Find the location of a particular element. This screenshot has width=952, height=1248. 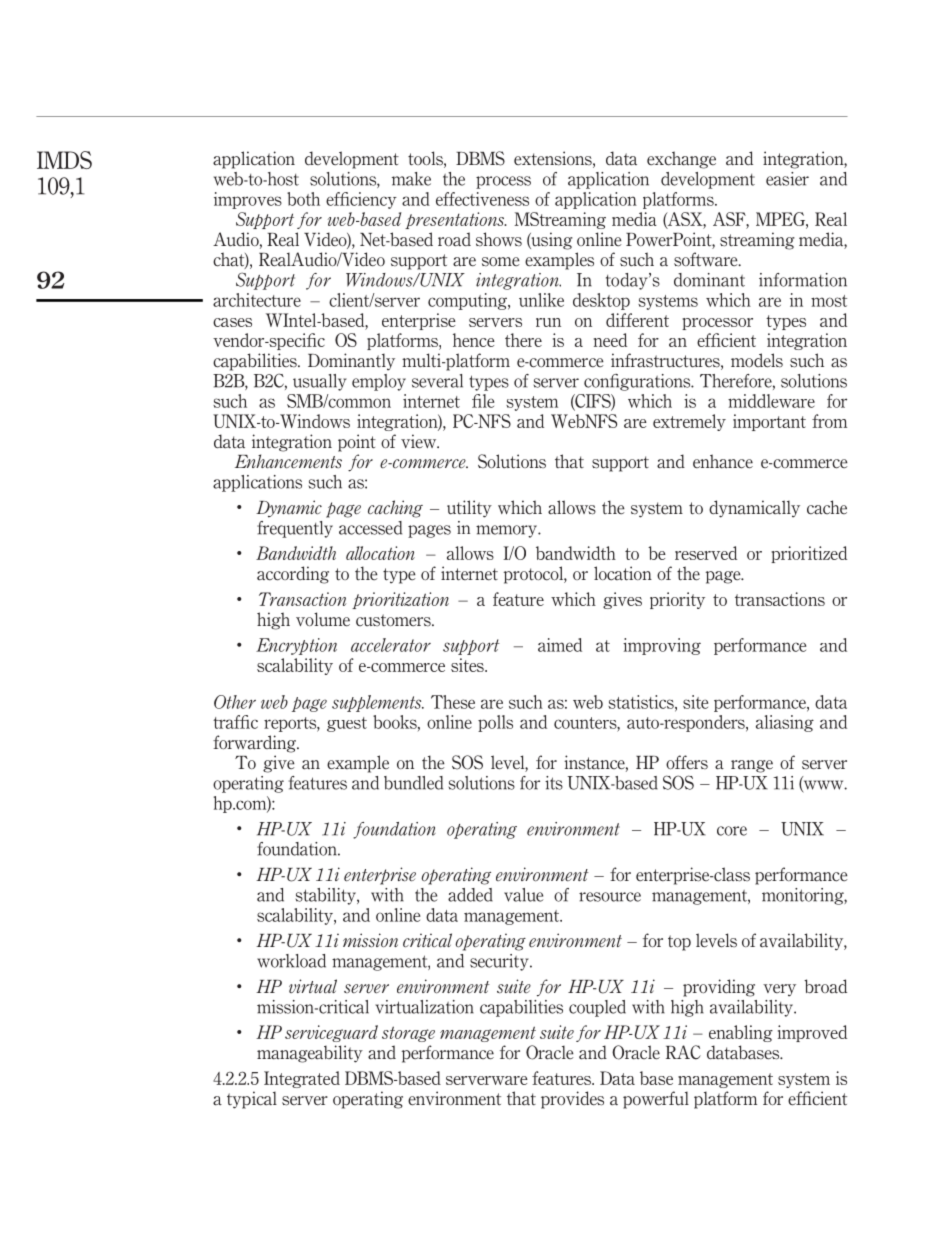

easier is located at coordinates (787, 179).
